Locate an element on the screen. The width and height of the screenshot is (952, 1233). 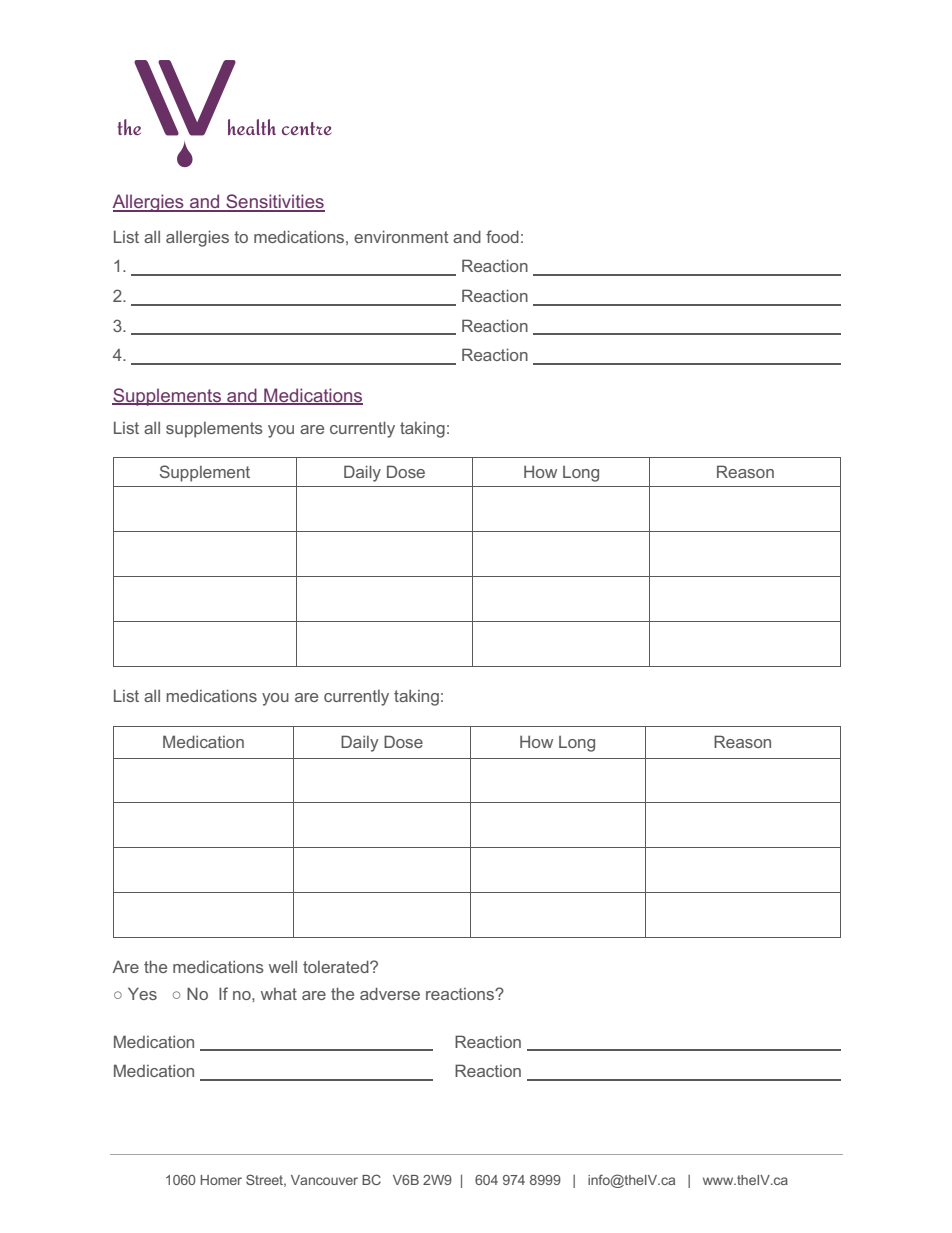
food is located at coordinates (502, 236).
